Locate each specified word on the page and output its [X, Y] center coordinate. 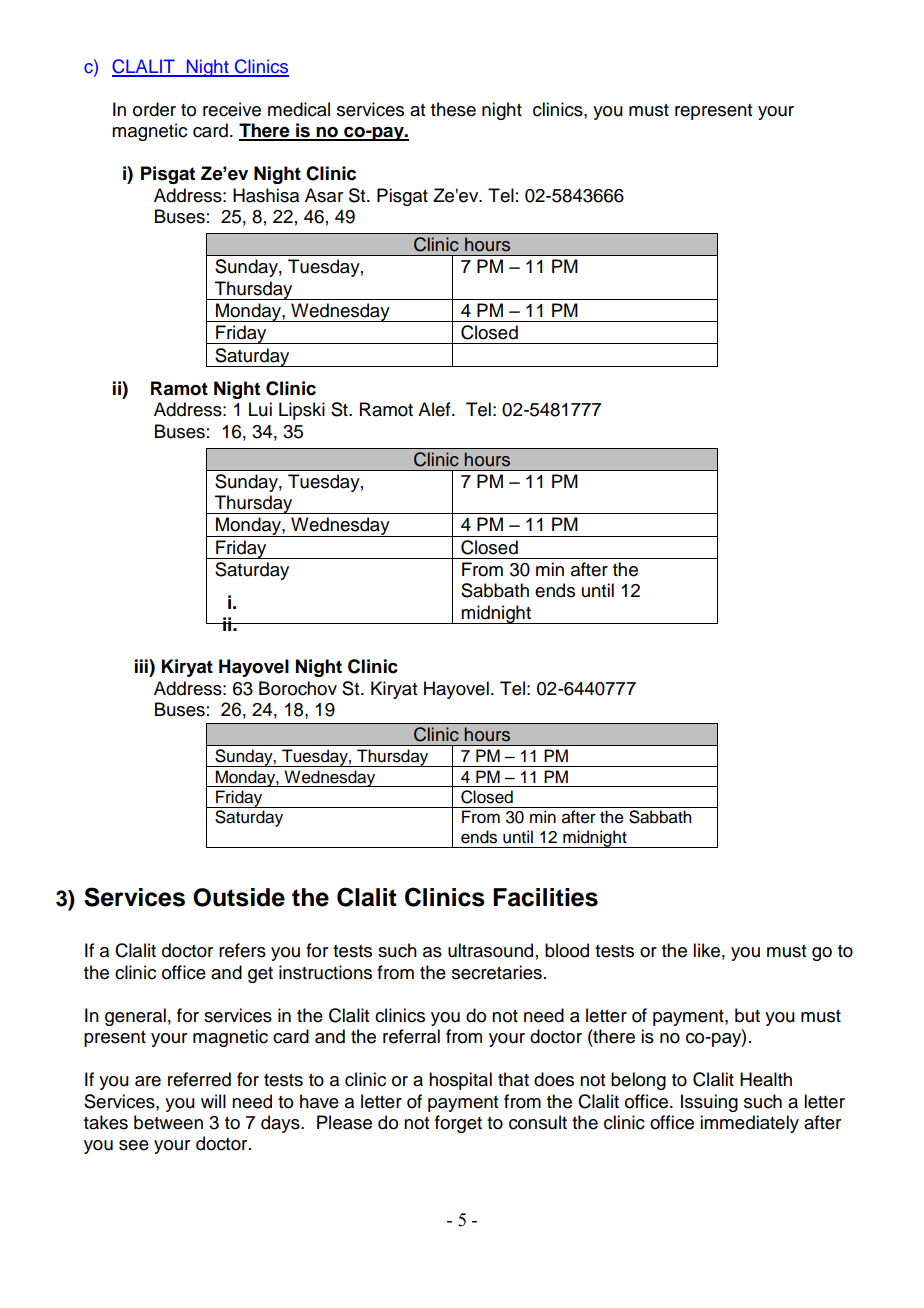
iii [142, 666]
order [154, 109]
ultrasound [490, 950]
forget [458, 1124]
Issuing [709, 1103]
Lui [260, 409]
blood [567, 950]
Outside [239, 897]
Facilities [545, 897]
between [168, 1122]
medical [299, 109]
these [453, 109]
